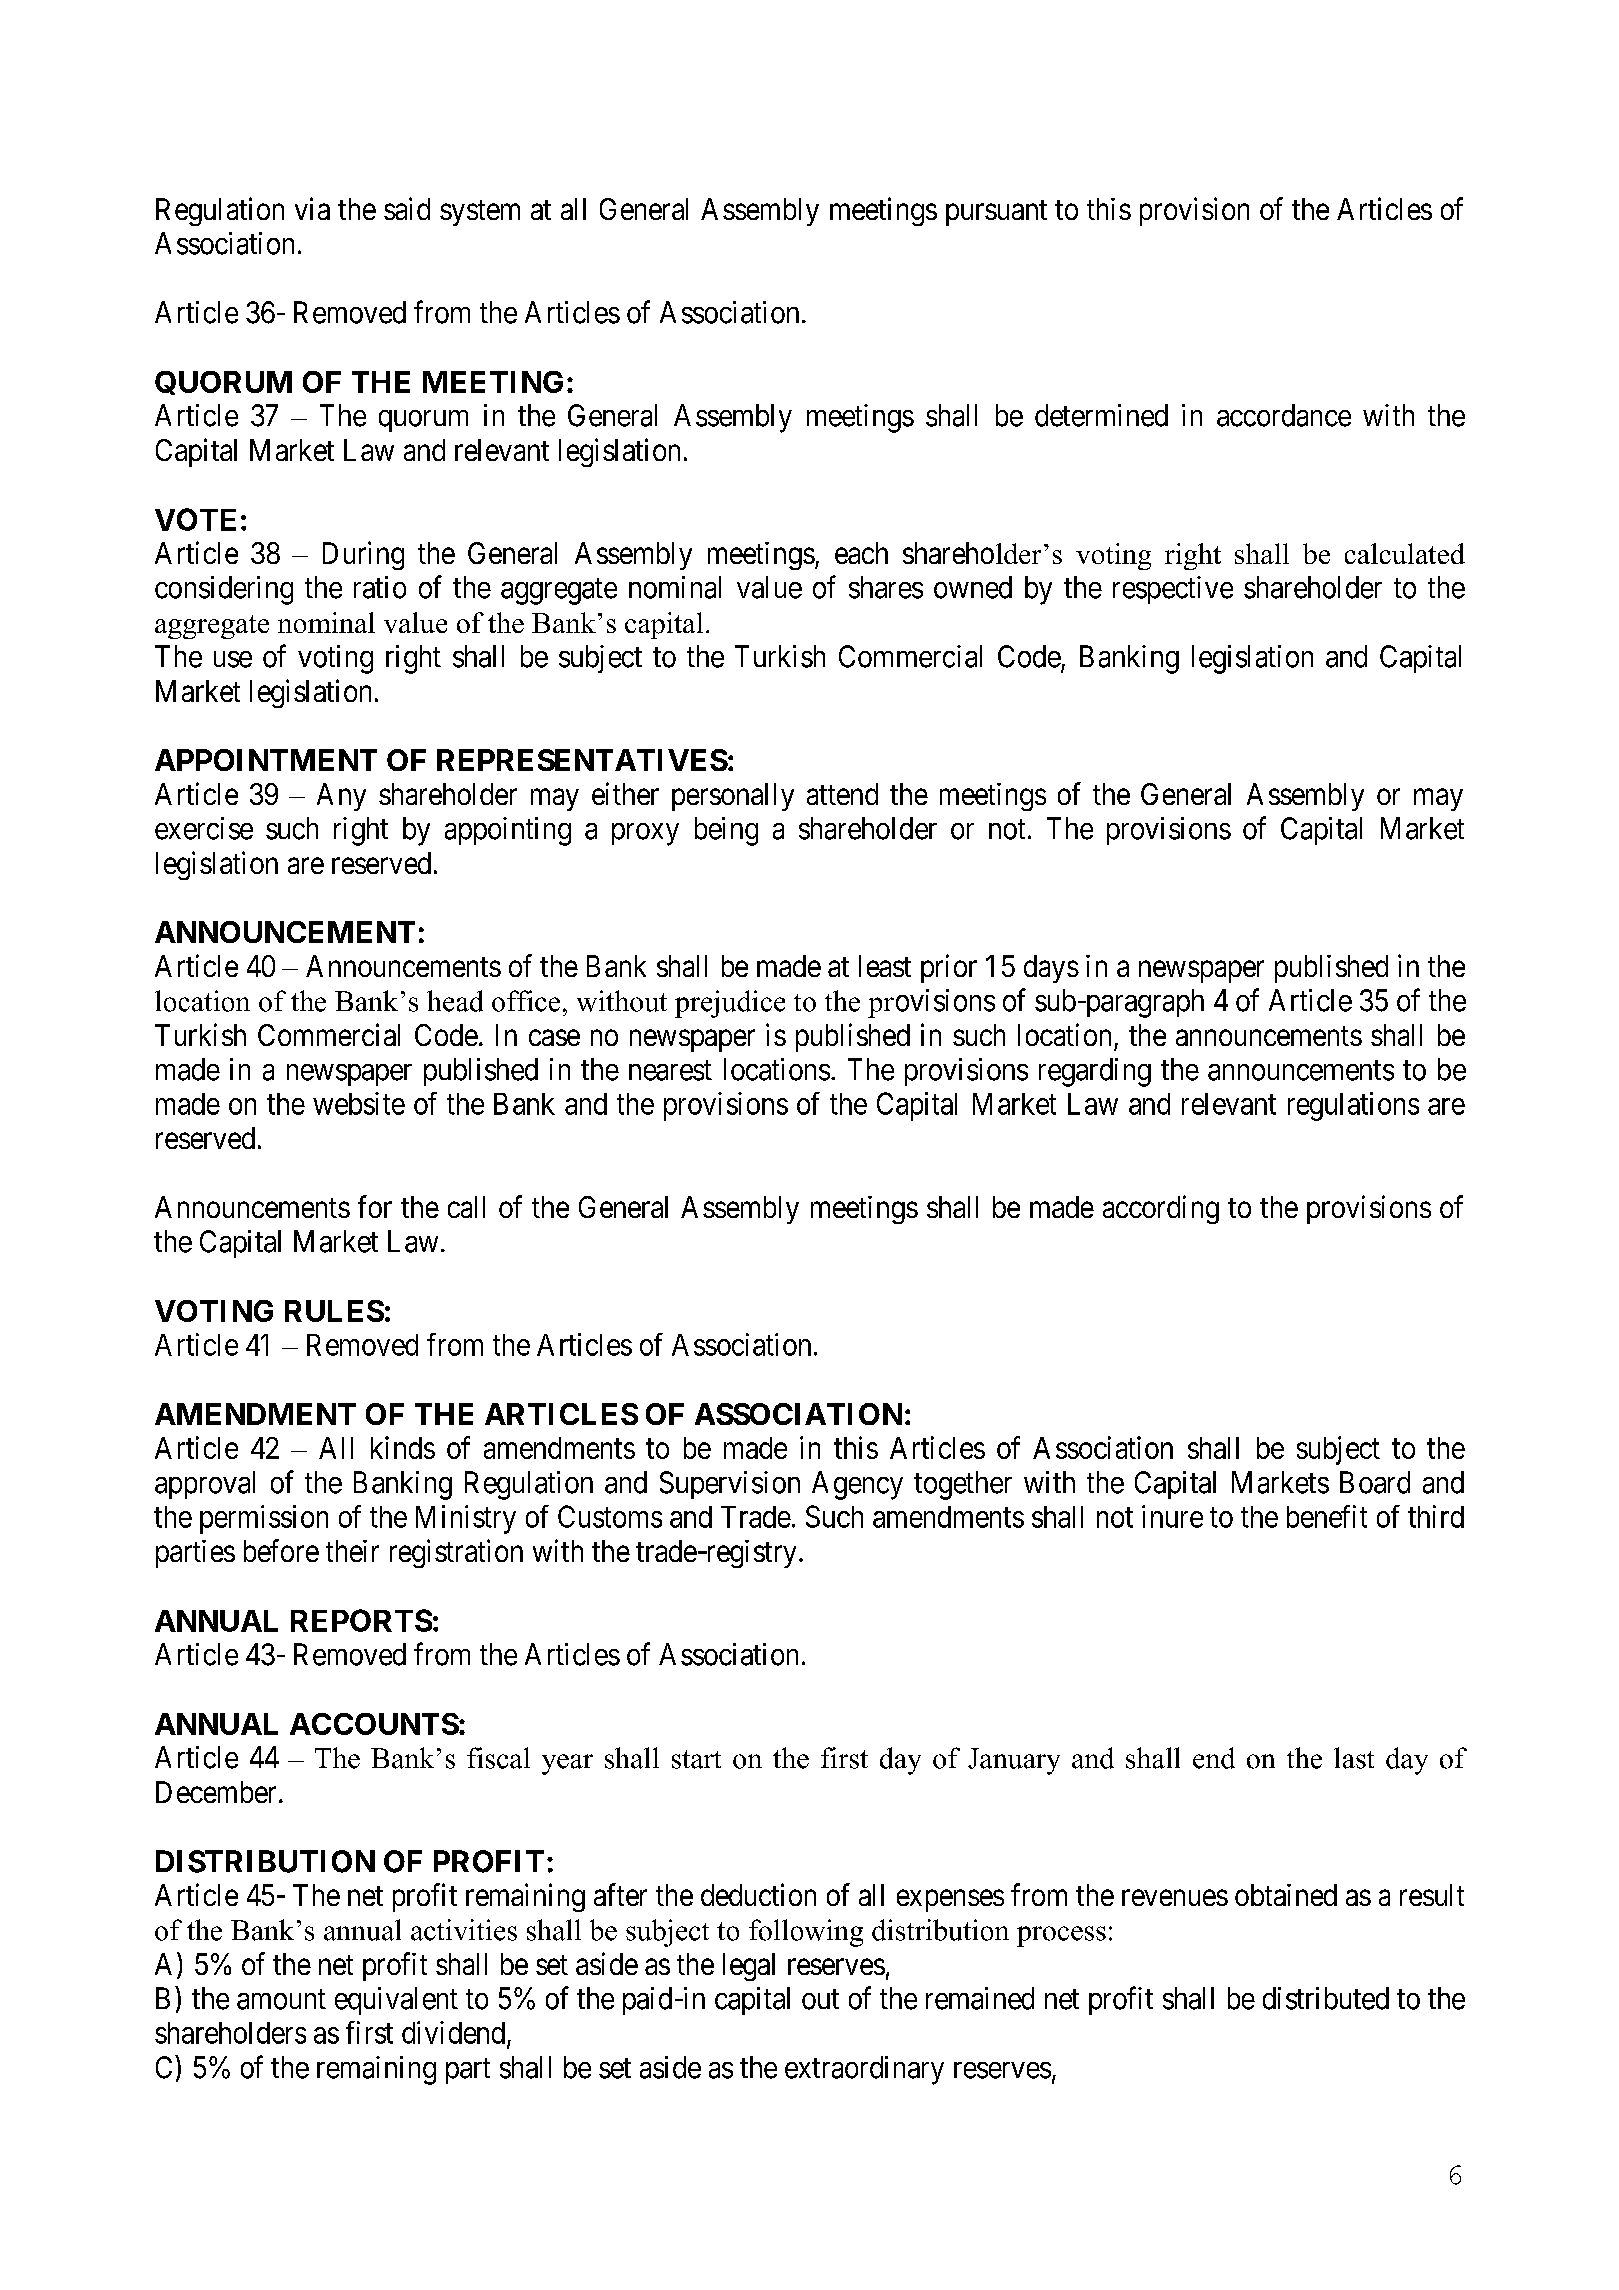  I want to click on accordance, so click(1284, 415).
